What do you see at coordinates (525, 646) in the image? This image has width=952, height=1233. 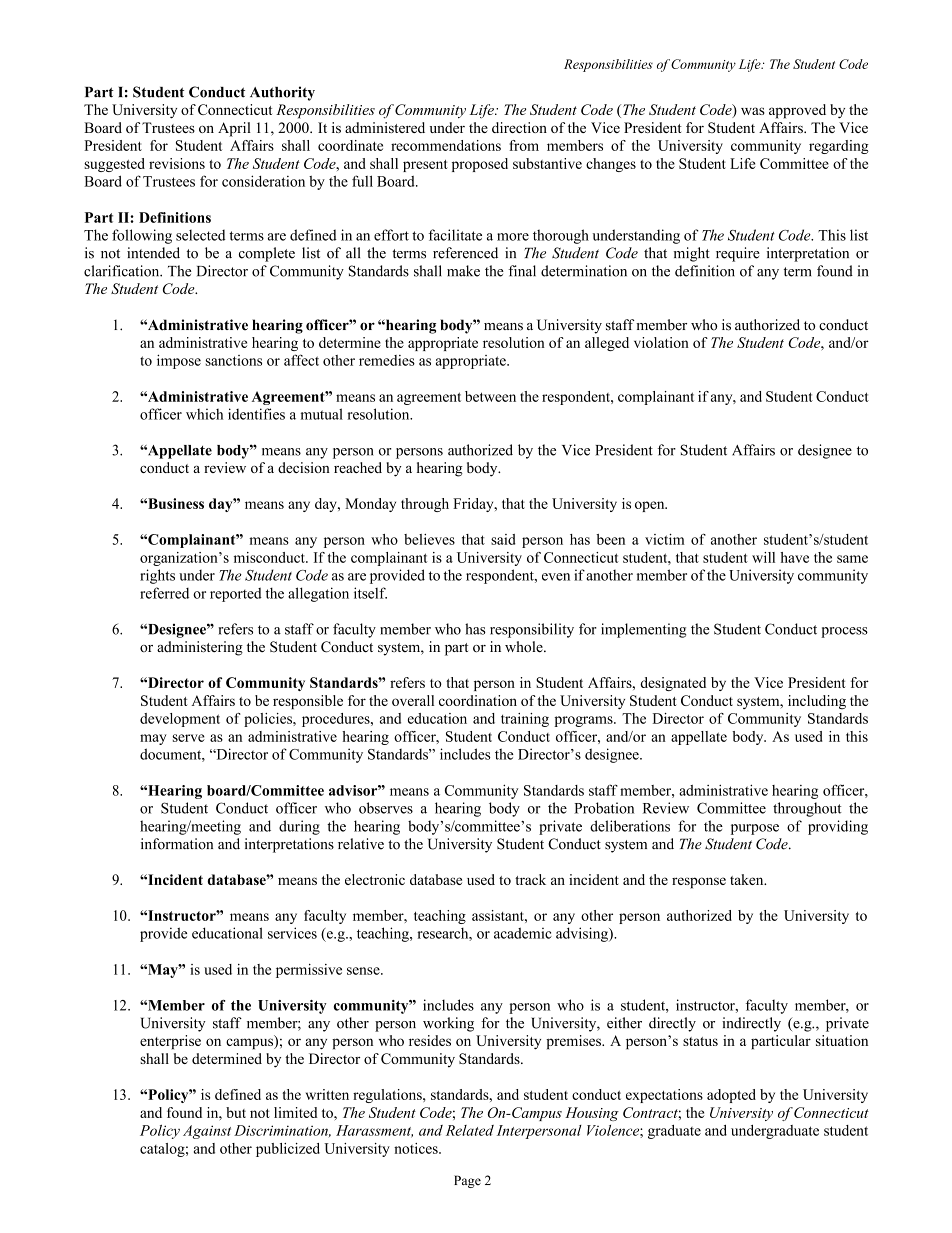 I see `whole` at bounding box center [525, 646].
